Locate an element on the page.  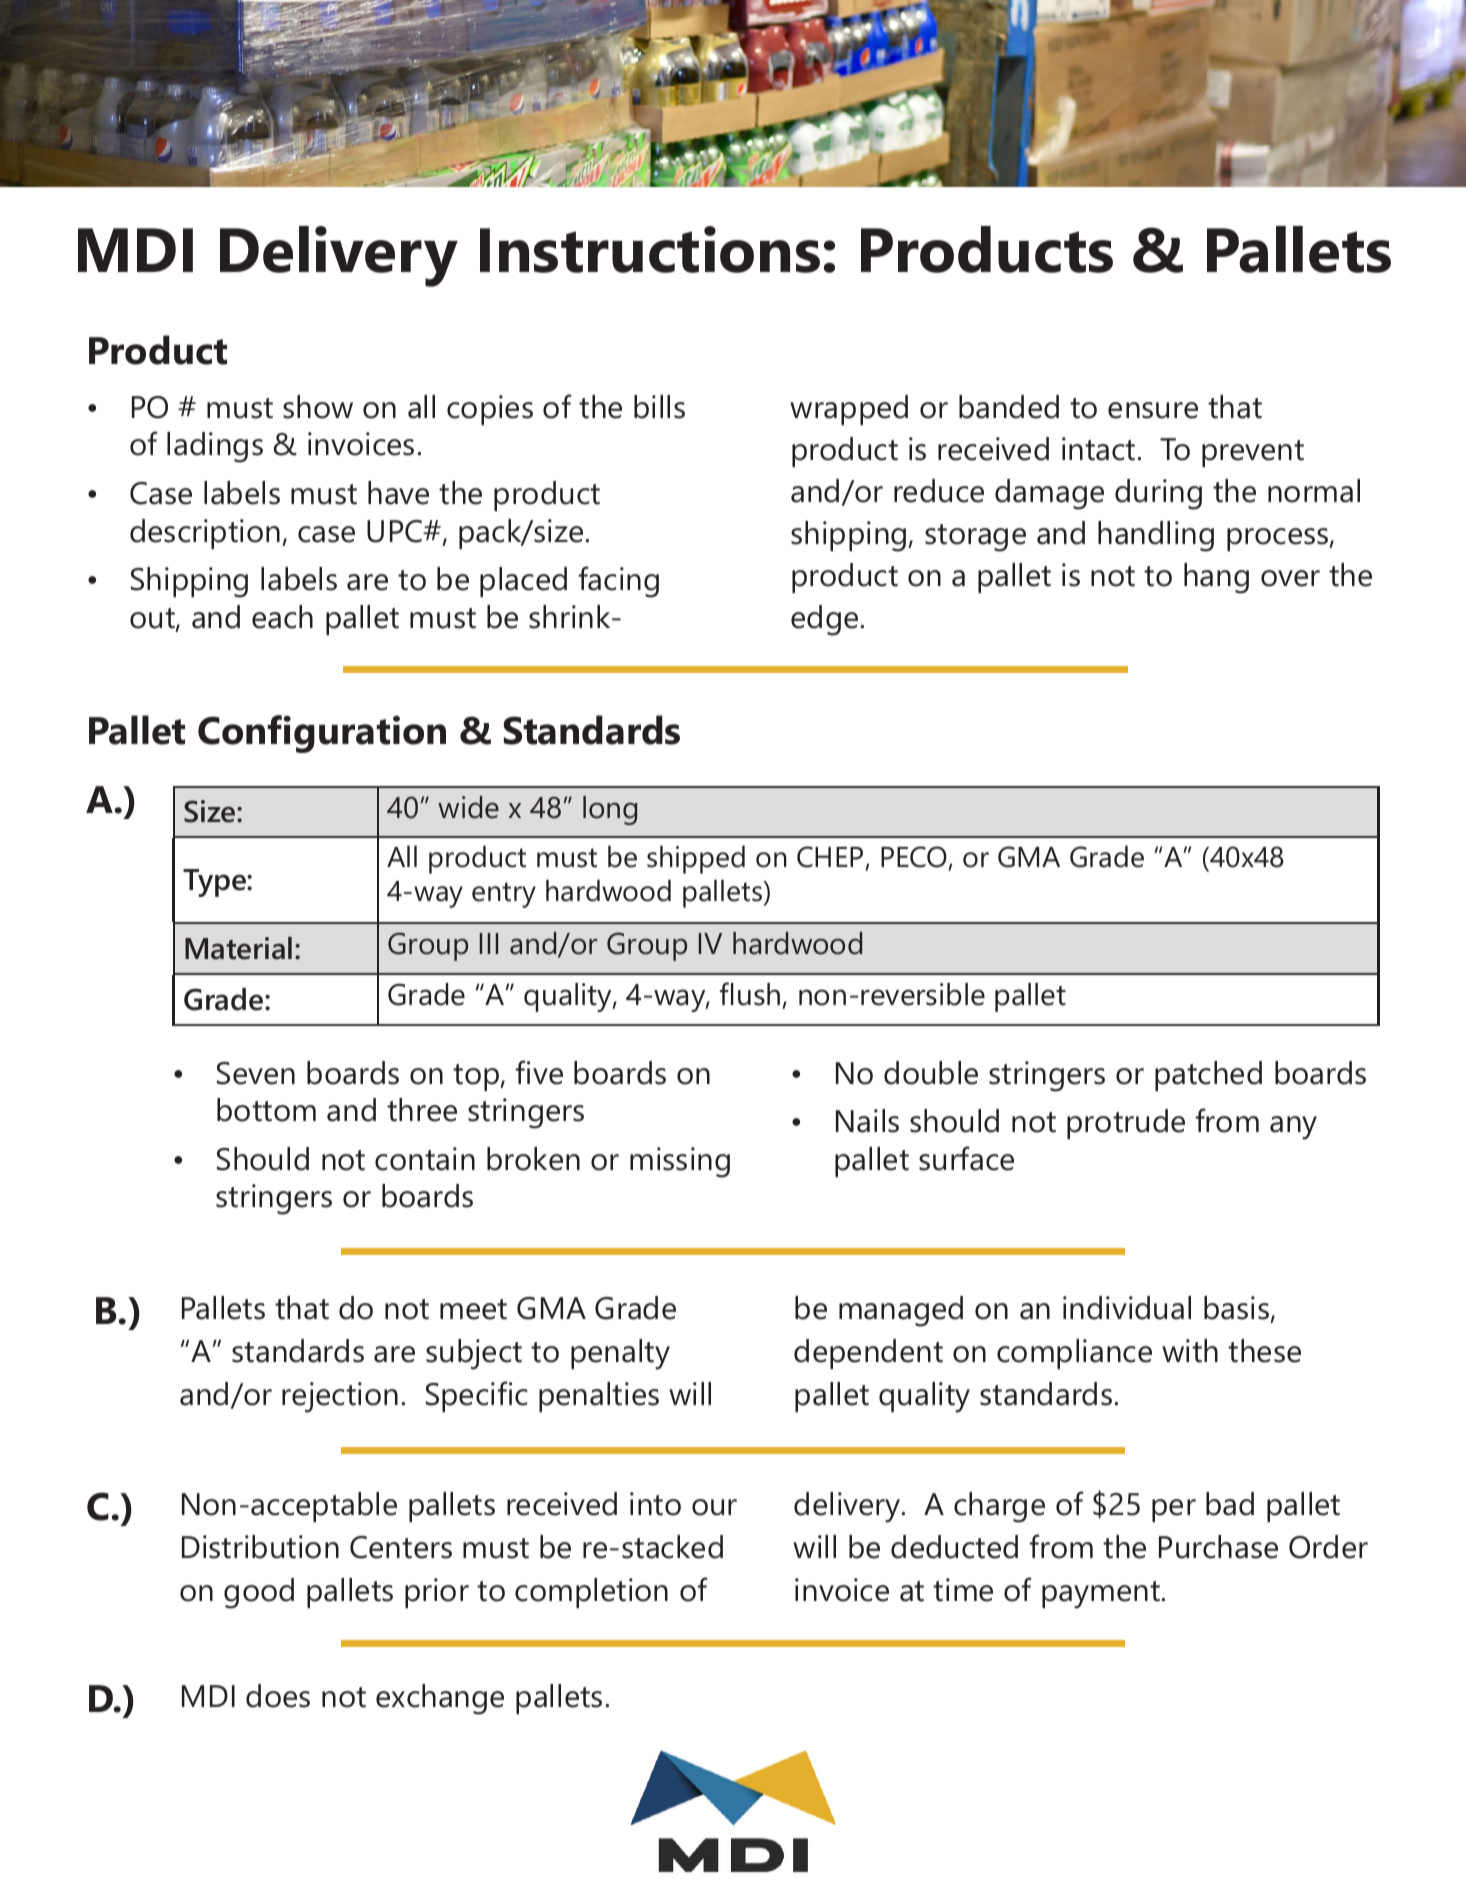
protrude is located at coordinates (1126, 1124).
